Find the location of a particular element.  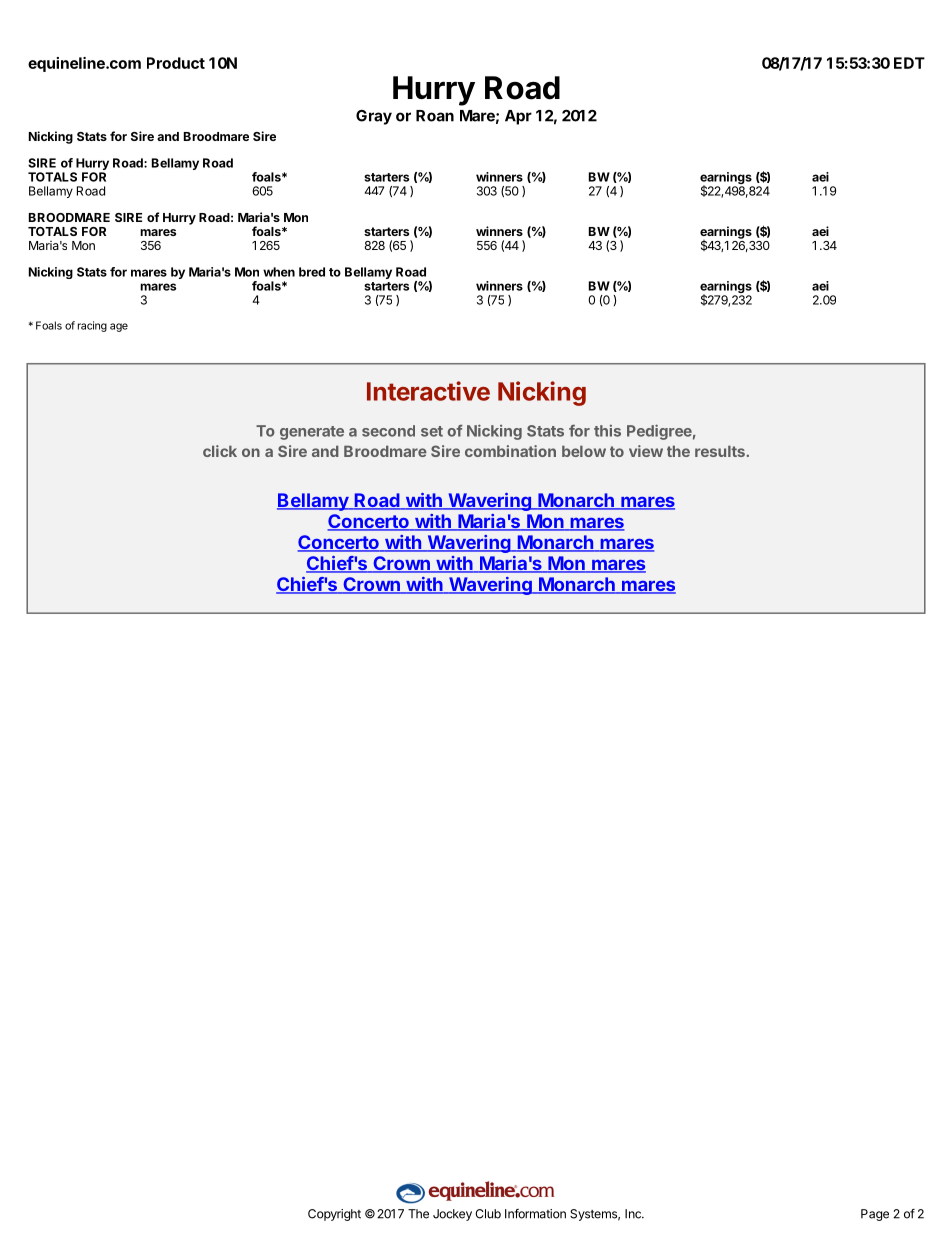

Apr is located at coordinates (518, 117).
